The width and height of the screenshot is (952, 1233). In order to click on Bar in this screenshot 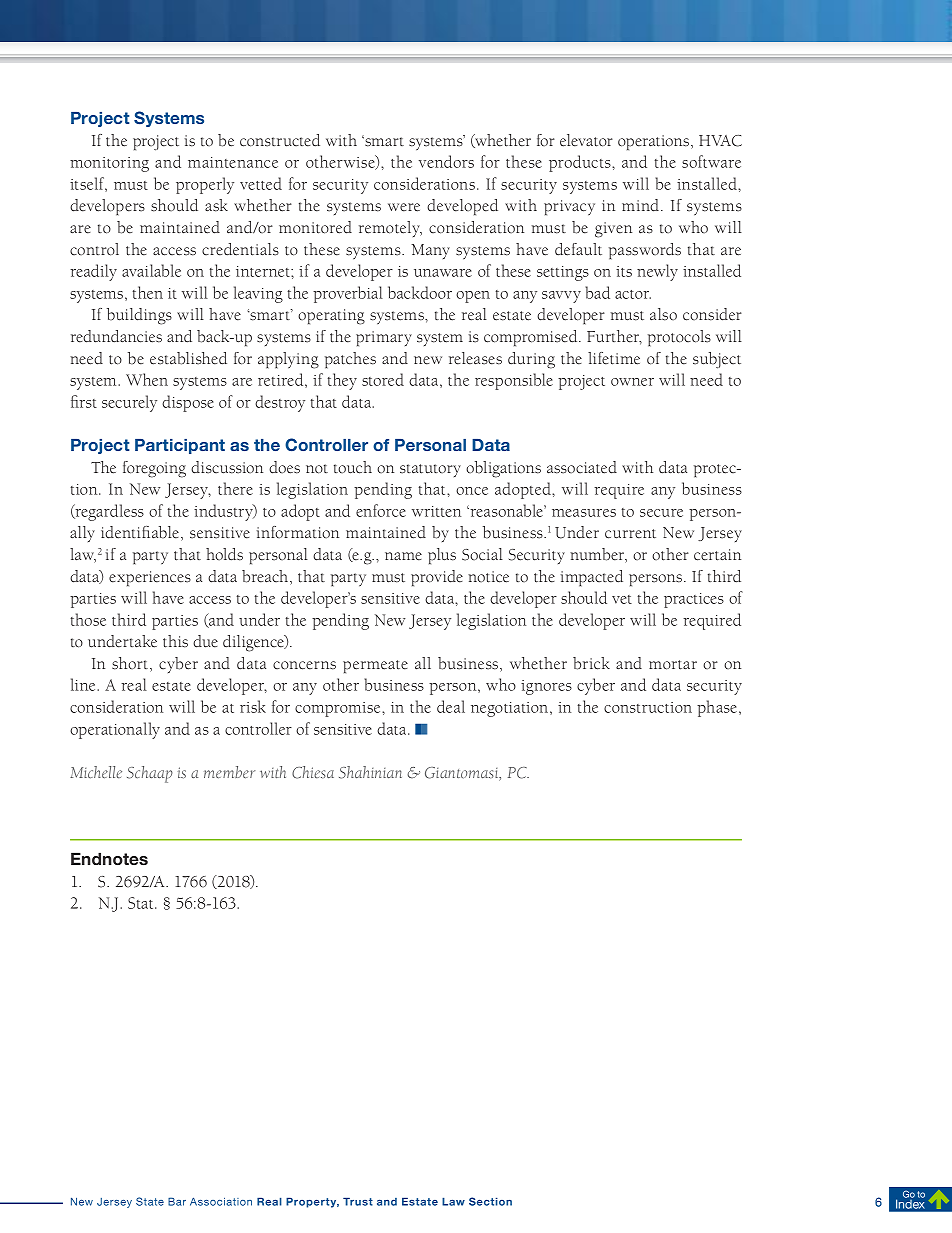, I will do `click(177, 1201)`.
